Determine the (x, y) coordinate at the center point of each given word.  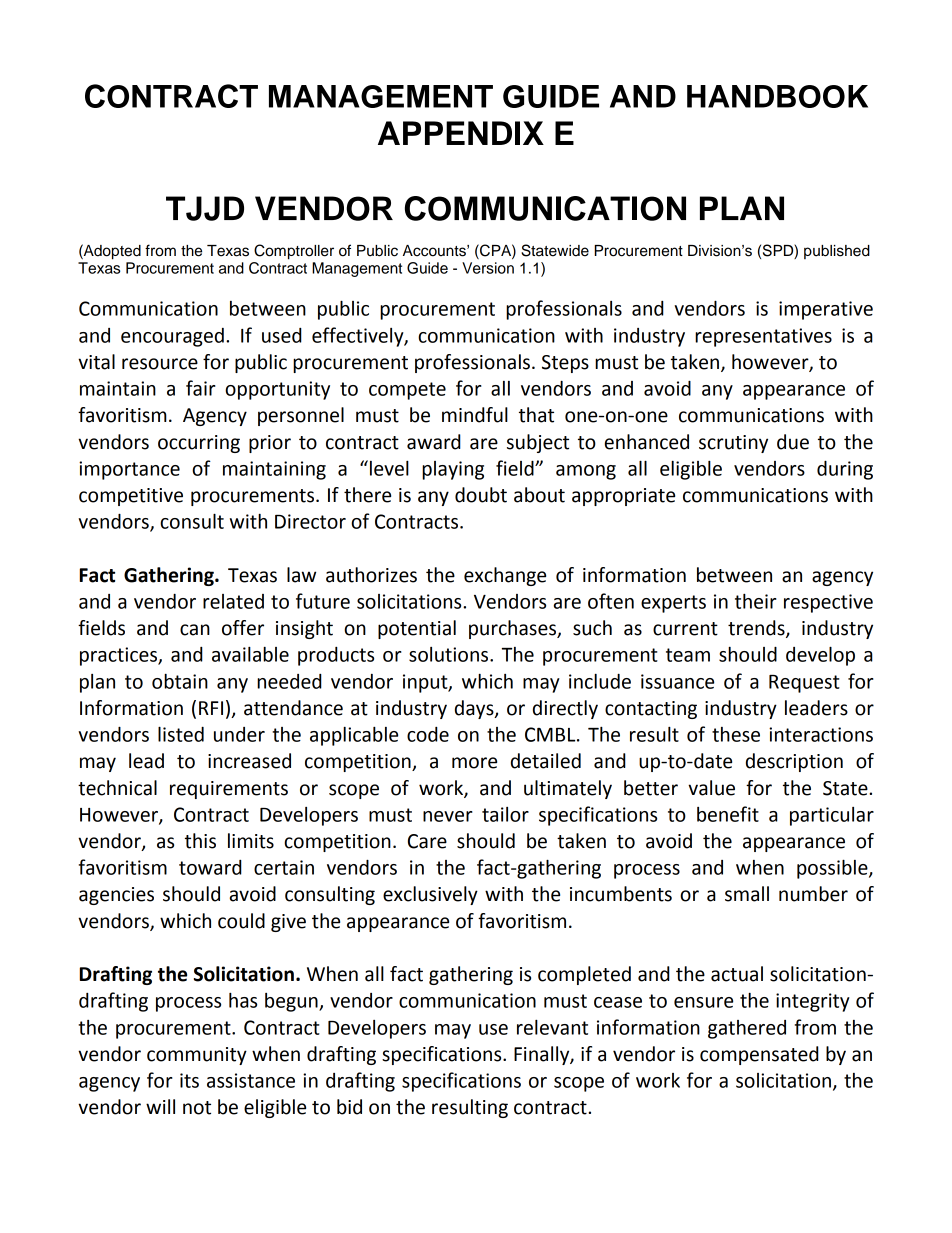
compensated (759, 1055)
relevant (552, 1027)
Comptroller (294, 252)
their (756, 601)
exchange (505, 576)
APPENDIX (461, 133)
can (195, 630)
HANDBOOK (777, 96)
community (197, 1056)
